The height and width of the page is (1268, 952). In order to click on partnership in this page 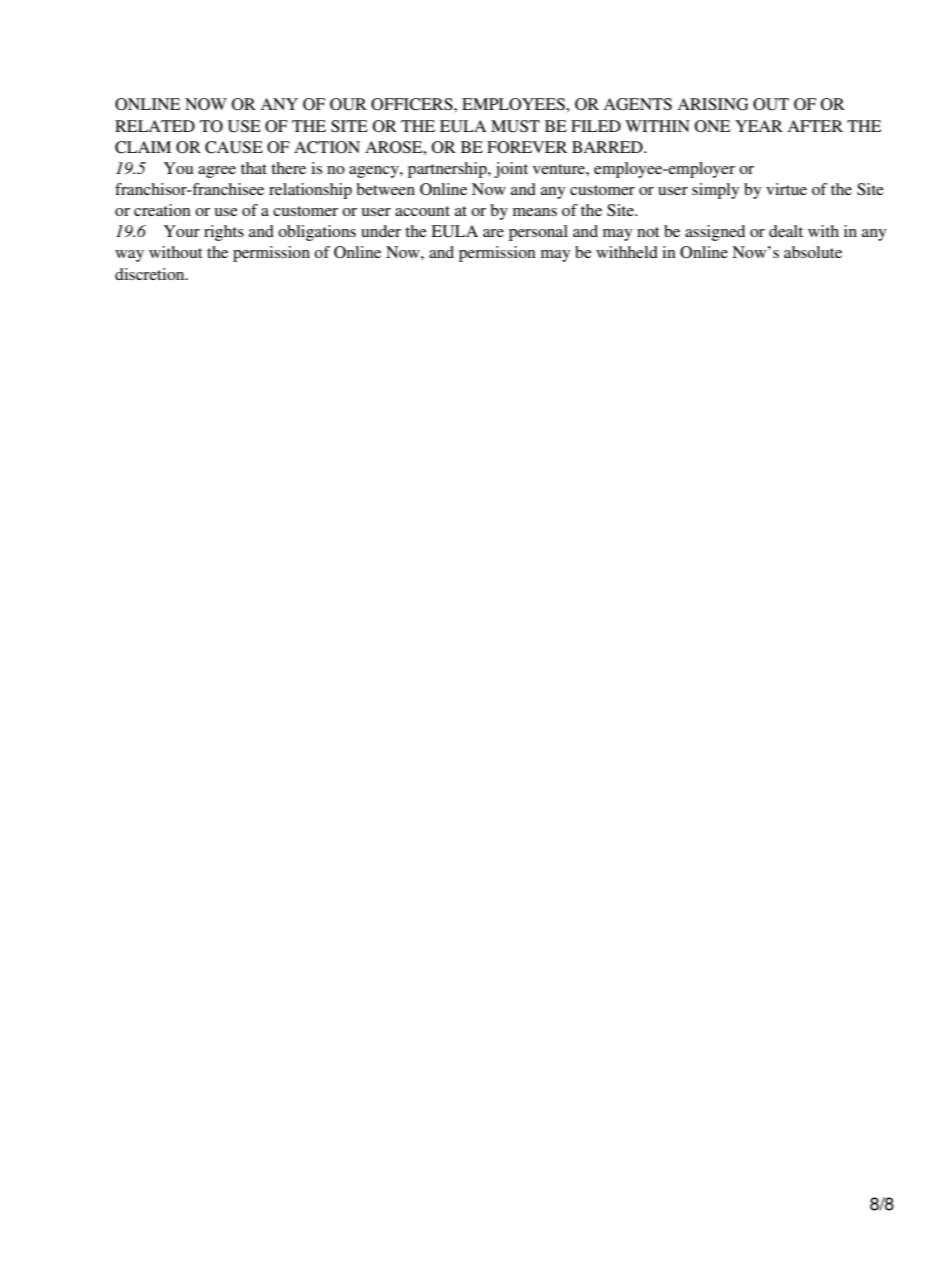, I will do `click(448, 170)`.
